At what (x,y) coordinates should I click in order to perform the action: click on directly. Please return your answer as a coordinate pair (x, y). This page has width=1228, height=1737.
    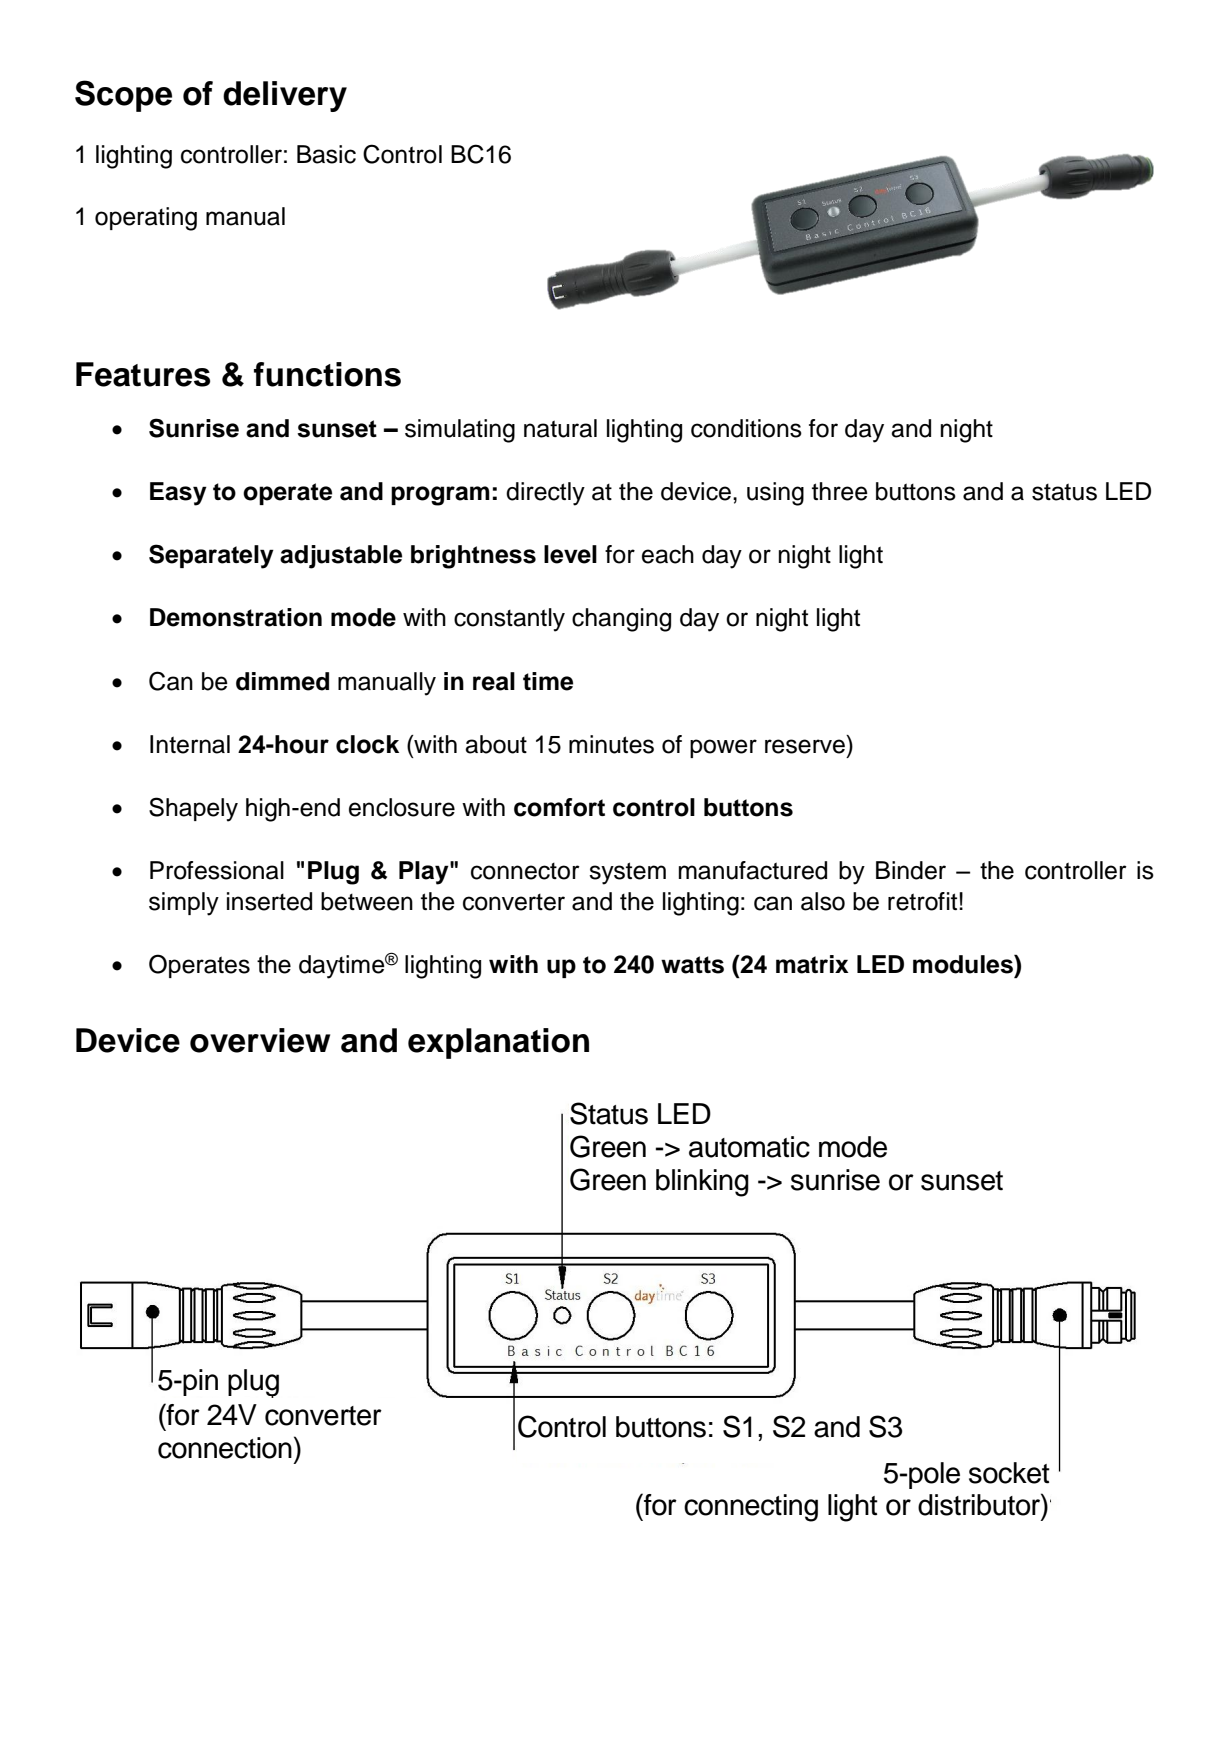
    Looking at the image, I should click on (545, 494).
